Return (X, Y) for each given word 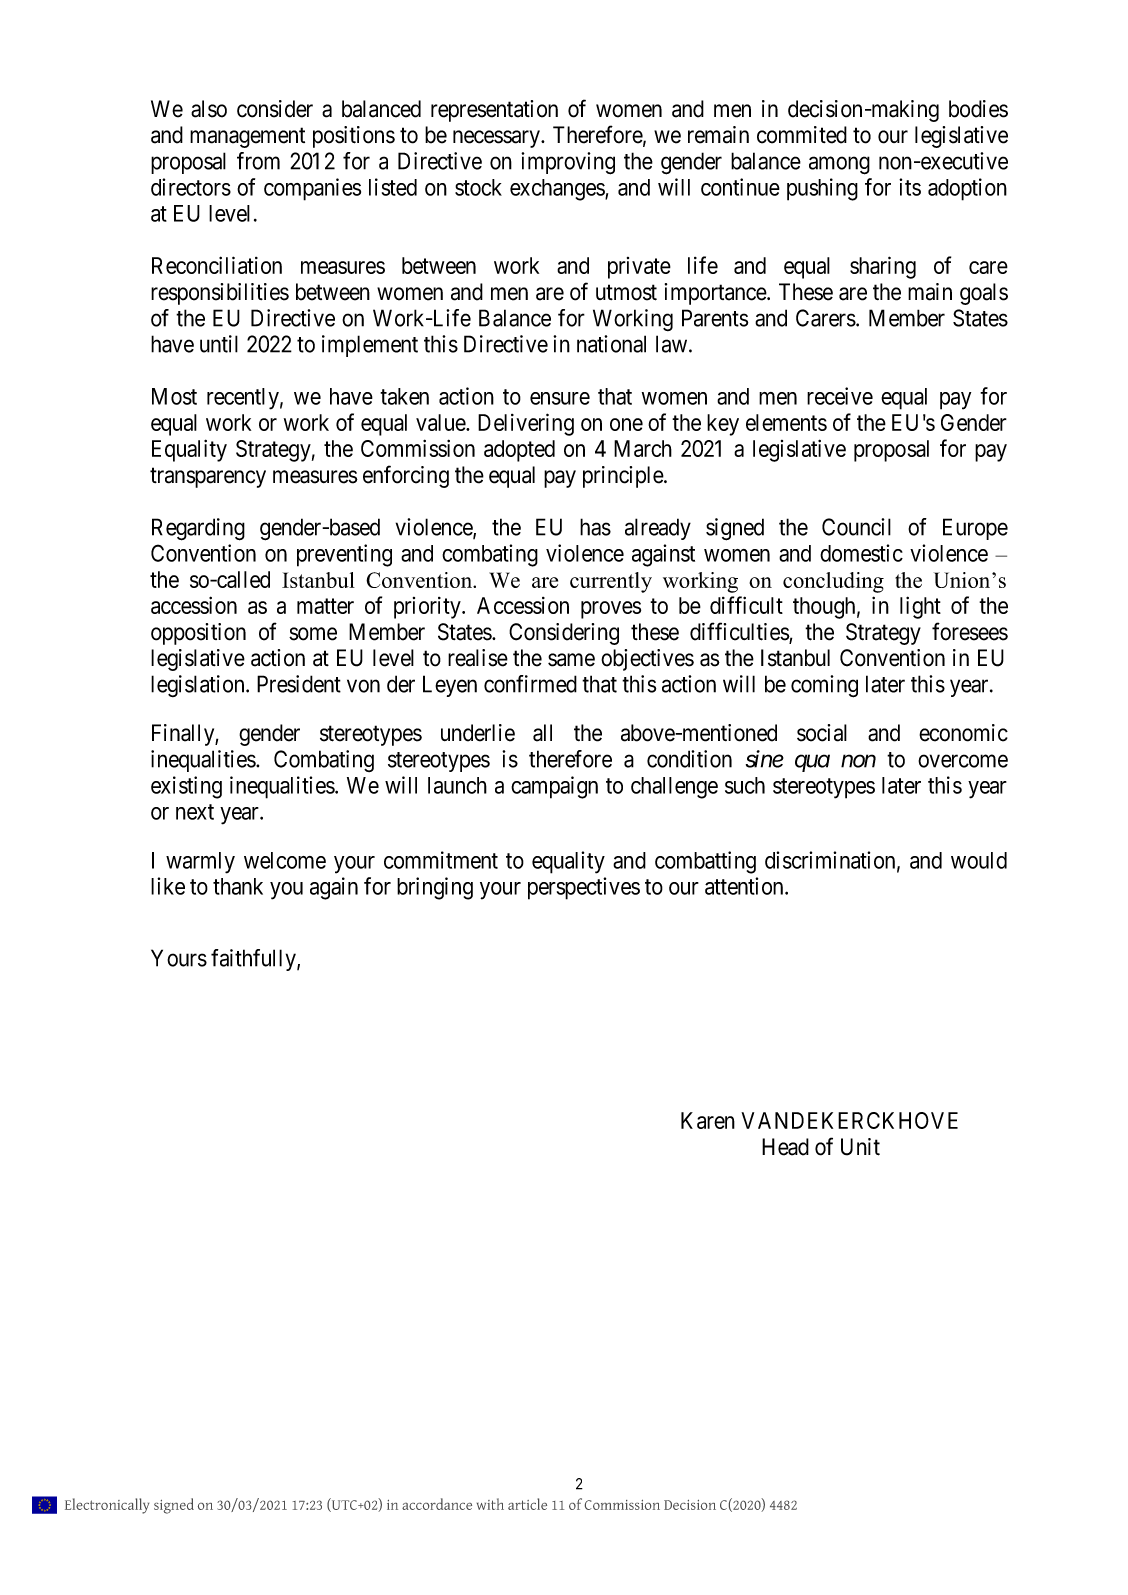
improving (568, 163)
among (839, 165)
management (247, 138)
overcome (963, 761)
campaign (554, 787)
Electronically (107, 1506)
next (195, 812)
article (527, 1504)
